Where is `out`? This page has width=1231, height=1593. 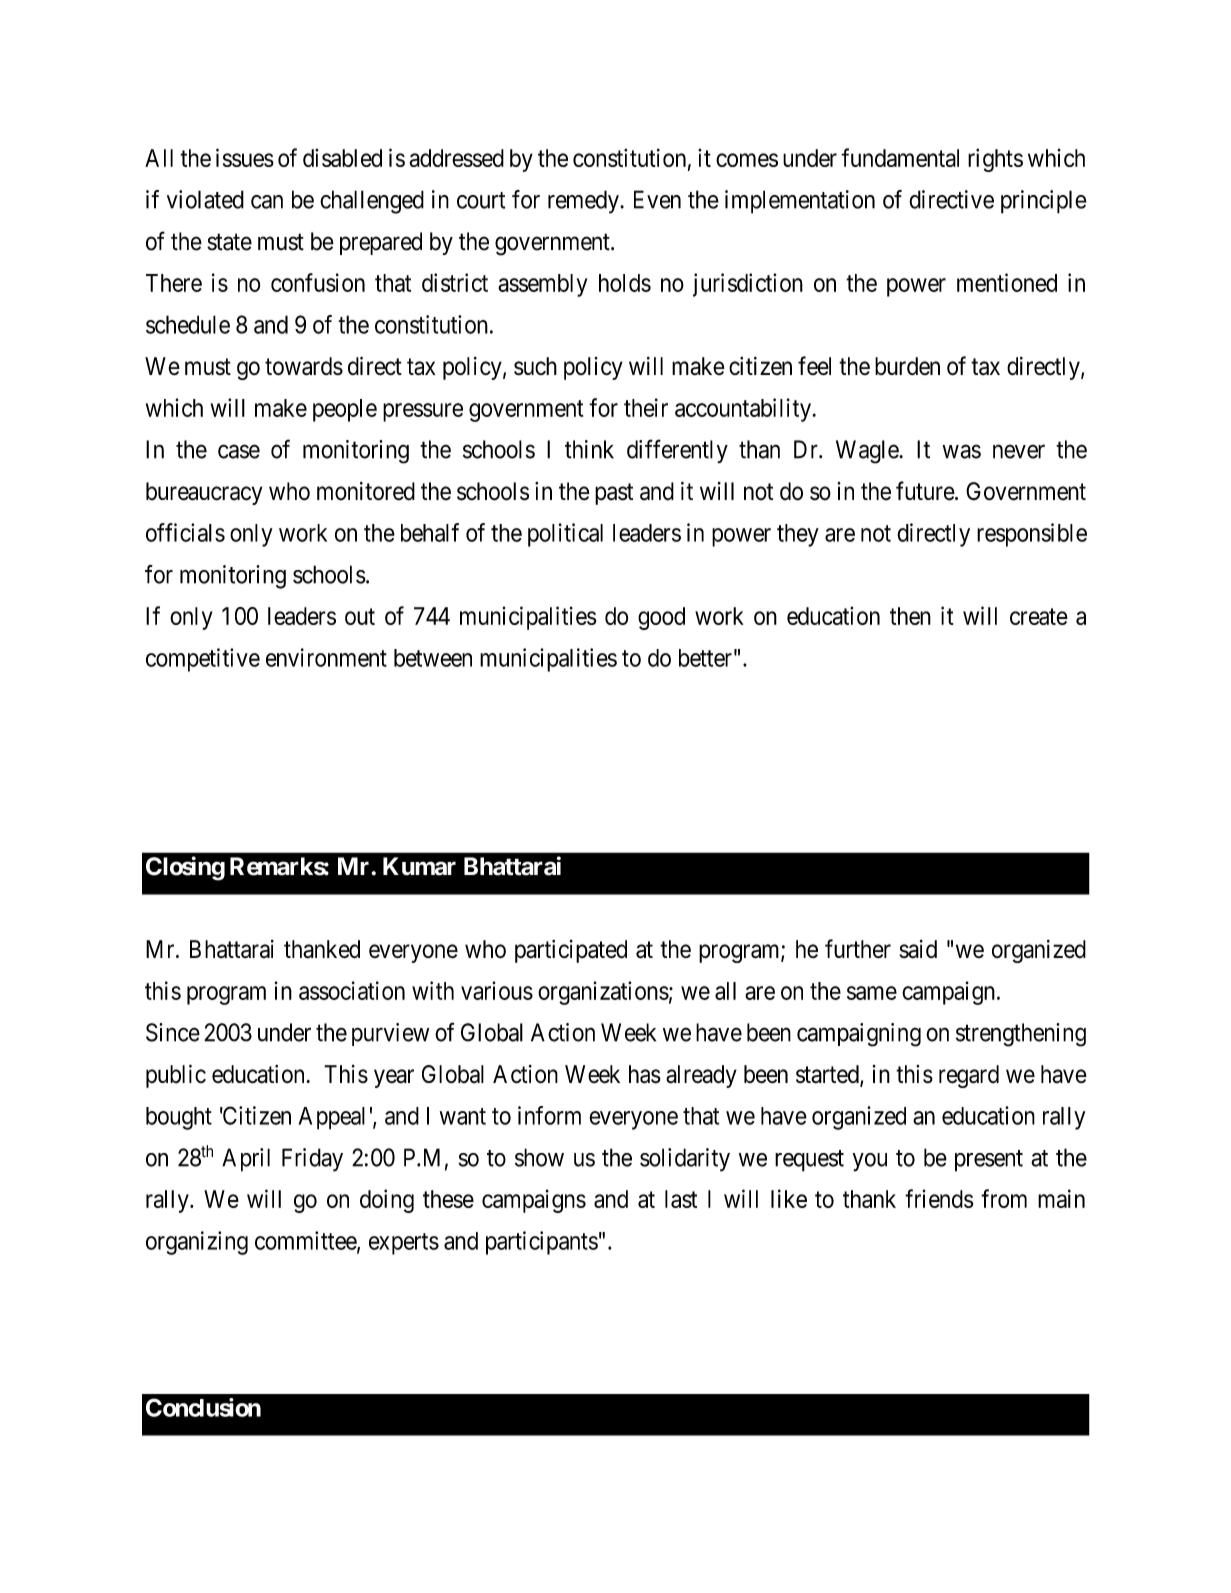 out is located at coordinates (360, 616).
